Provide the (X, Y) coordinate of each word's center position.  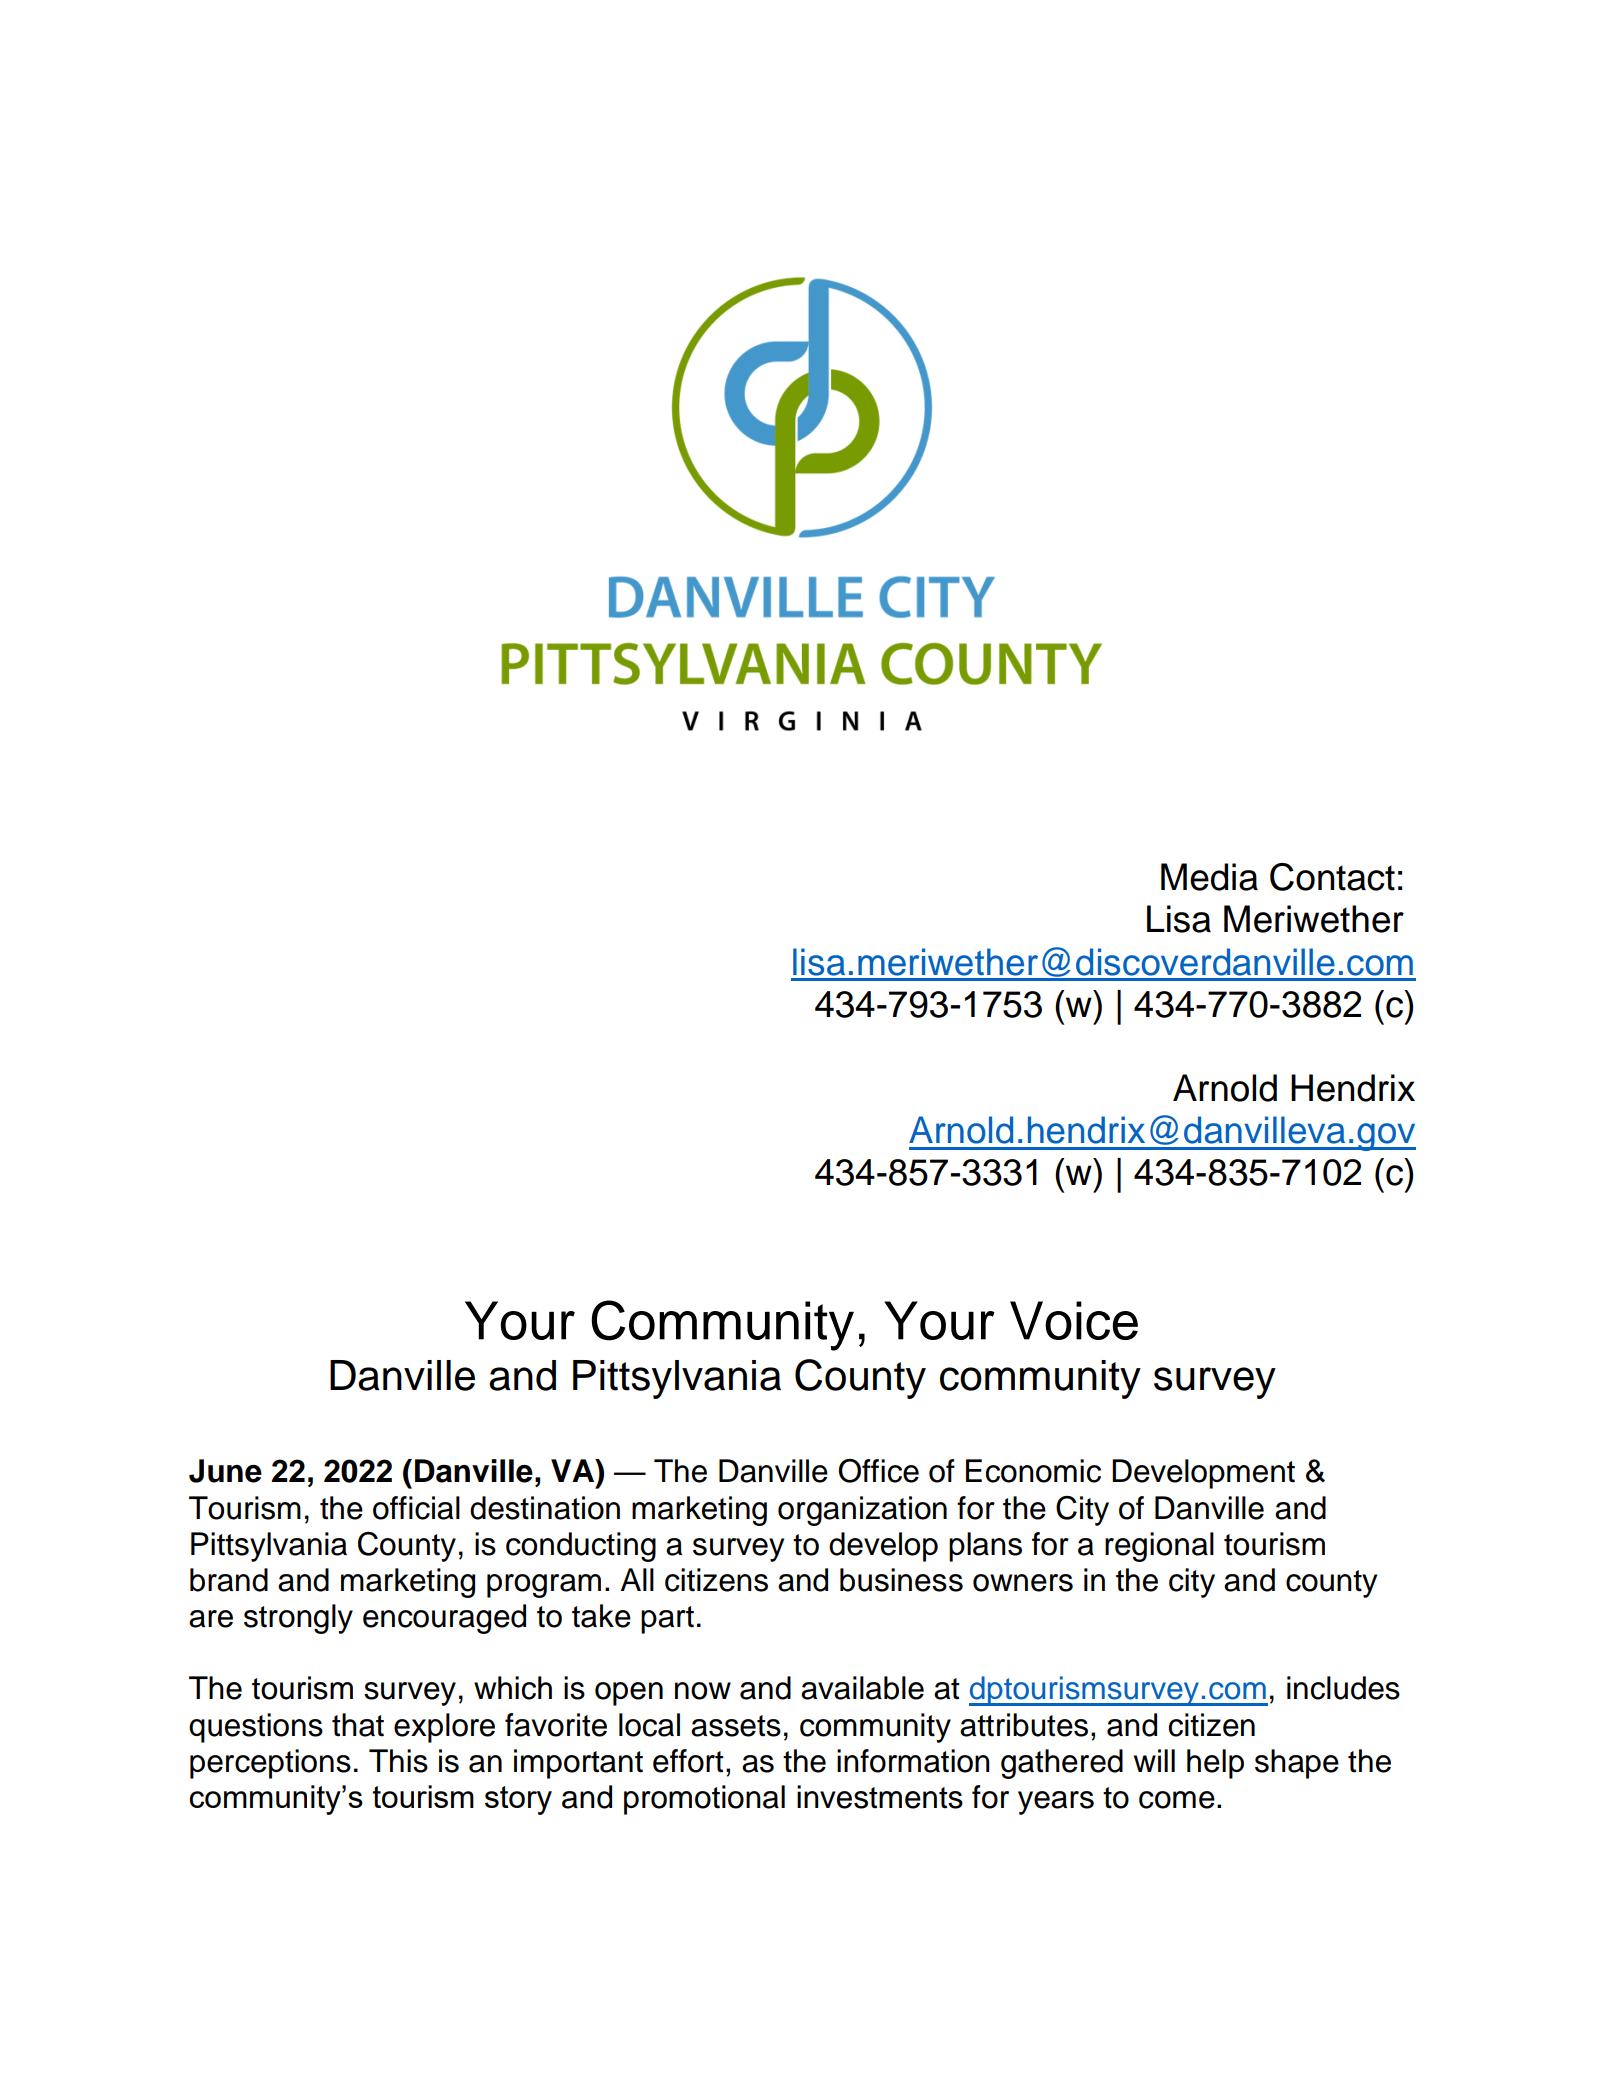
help (1215, 1764)
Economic (1033, 1471)
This (398, 1761)
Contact (1332, 877)
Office (878, 1471)
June (225, 1471)
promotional (704, 1800)
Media (1209, 877)
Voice (1074, 1320)
